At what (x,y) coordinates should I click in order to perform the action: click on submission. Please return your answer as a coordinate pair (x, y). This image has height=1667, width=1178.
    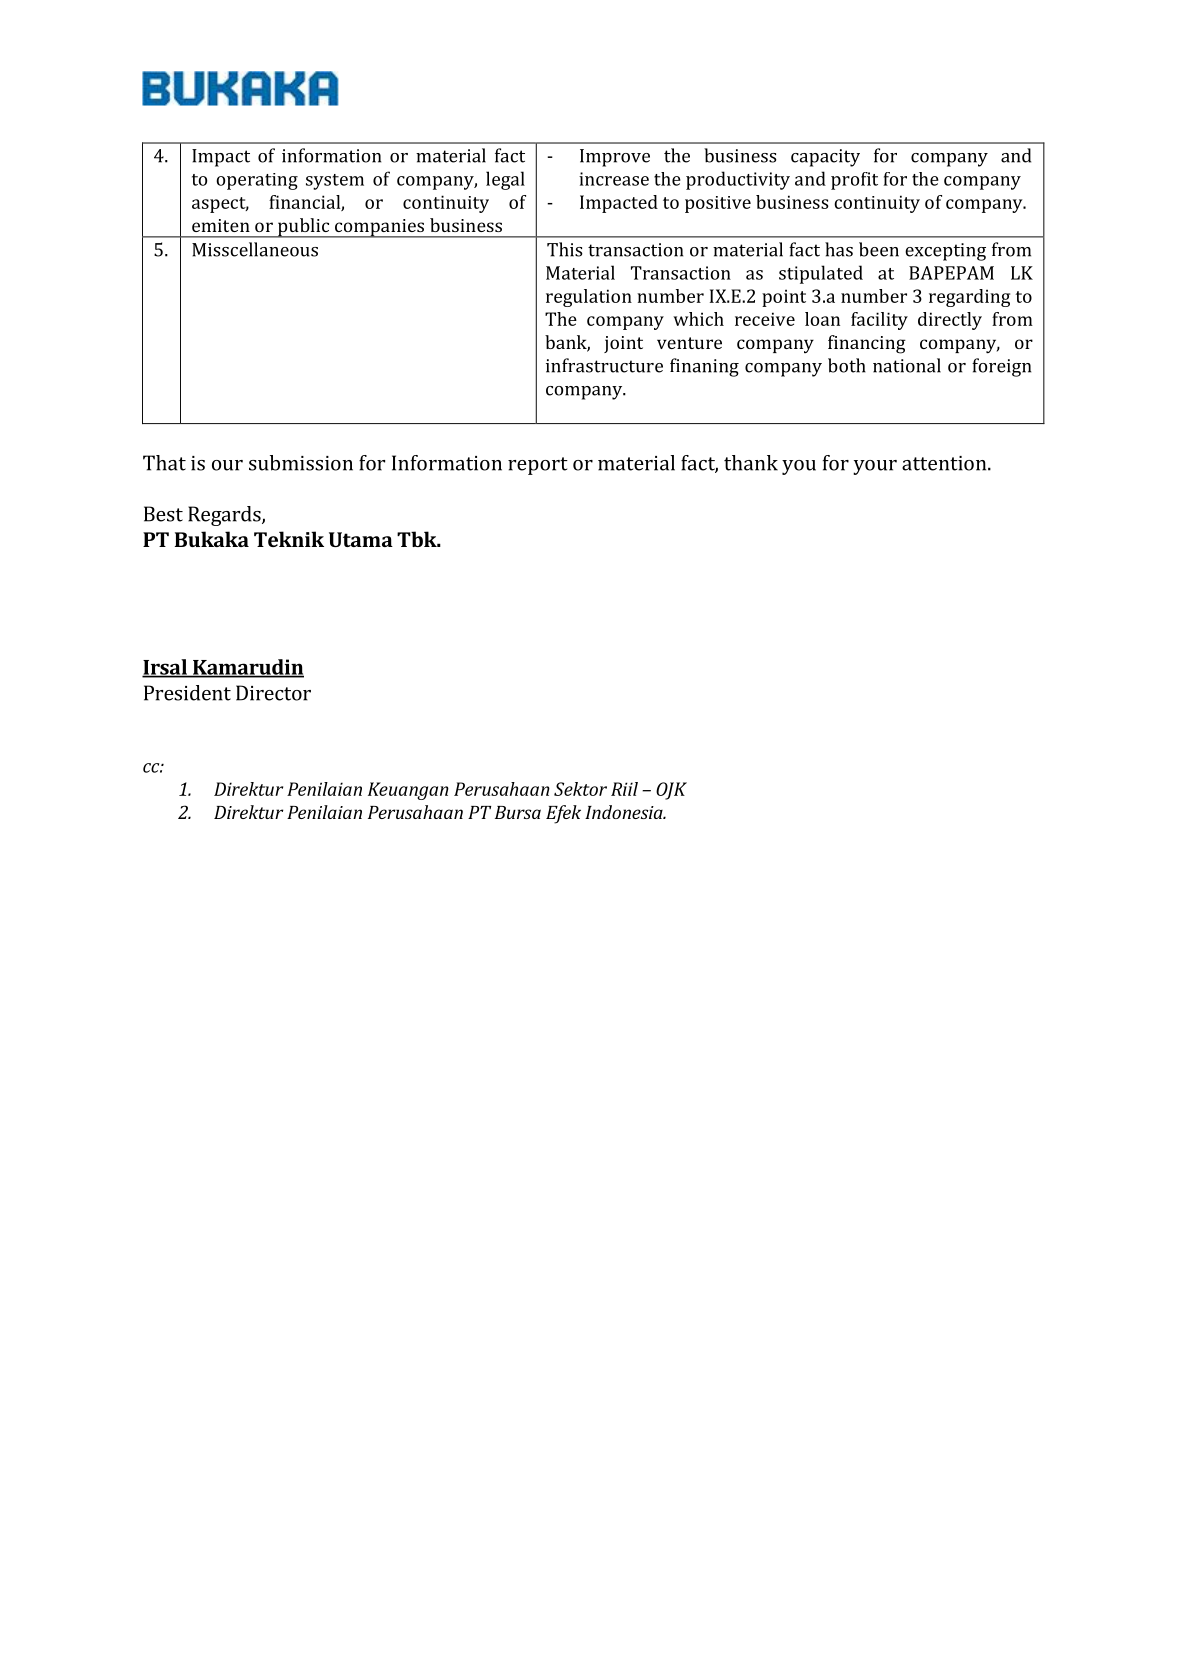
    Looking at the image, I should click on (301, 463).
